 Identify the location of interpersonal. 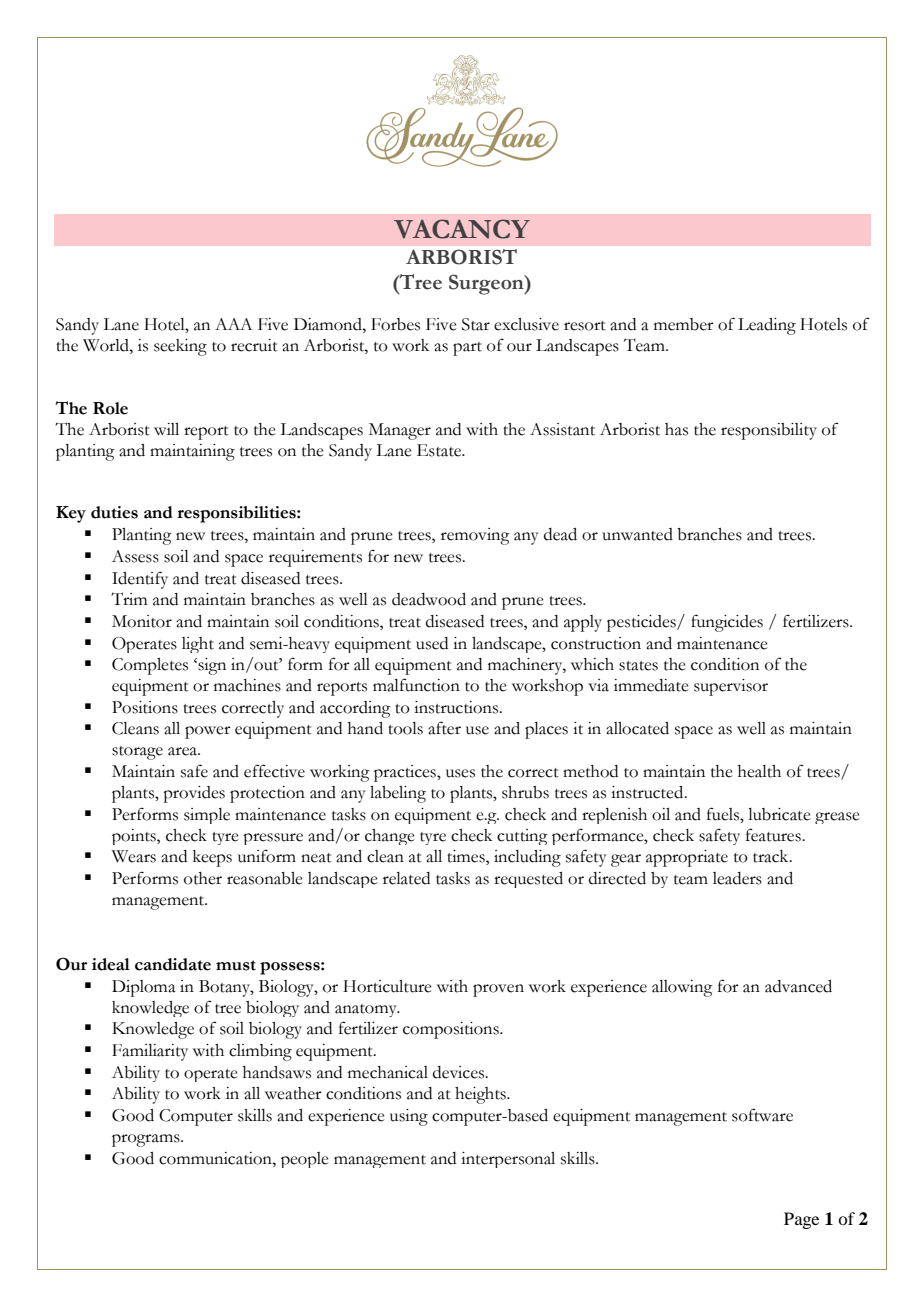
(508, 1160).
